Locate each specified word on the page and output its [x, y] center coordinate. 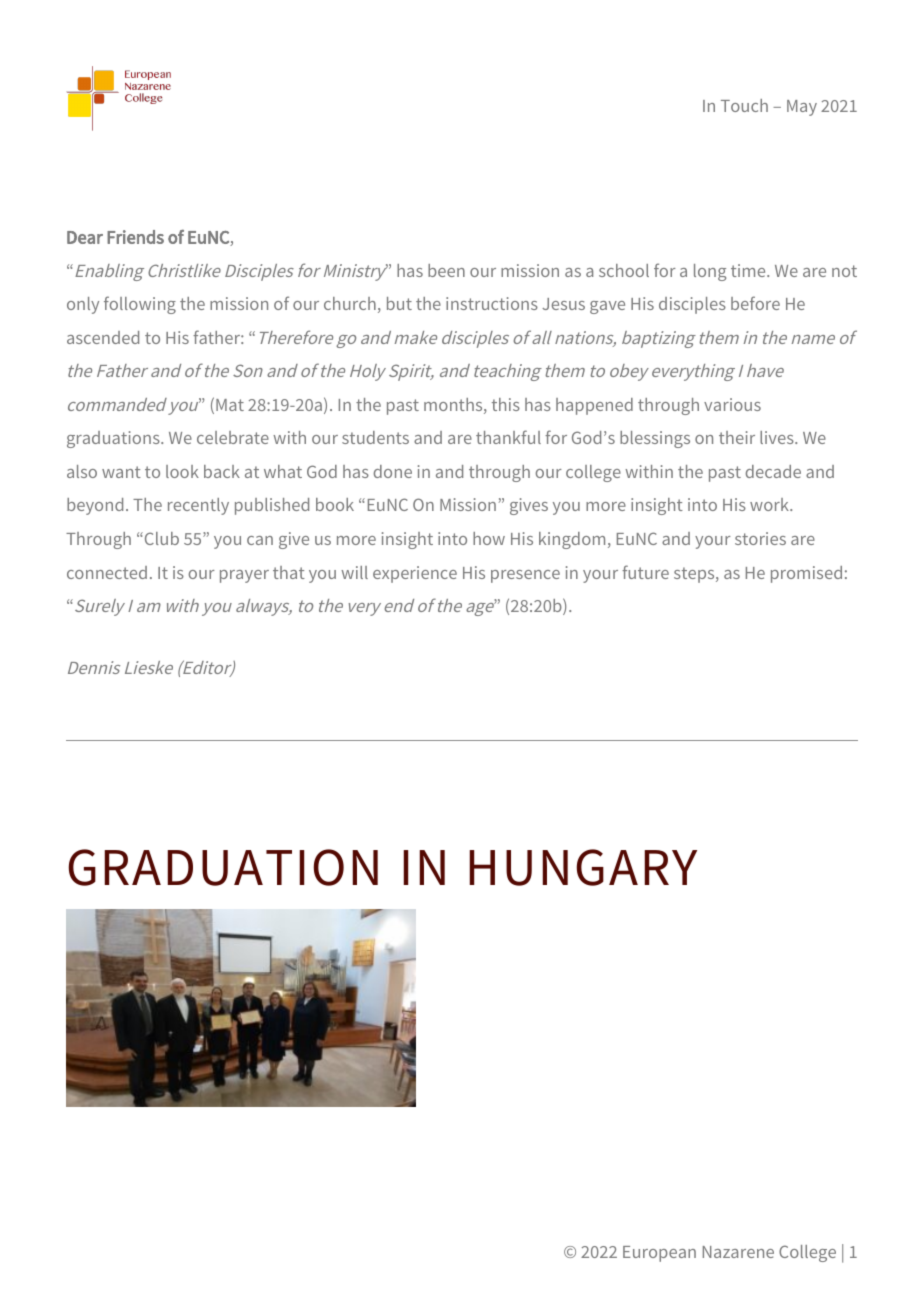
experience [415, 574]
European [659, 1254]
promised [806, 574]
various [732, 404]
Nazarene [738, 1252]
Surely [98, 607]
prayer [244, 576]
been [446, 270]
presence [525, 576]
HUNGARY [583, 867]
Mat [230, 405]
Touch [744, 105]
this [506, 404]
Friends [135, 237]
